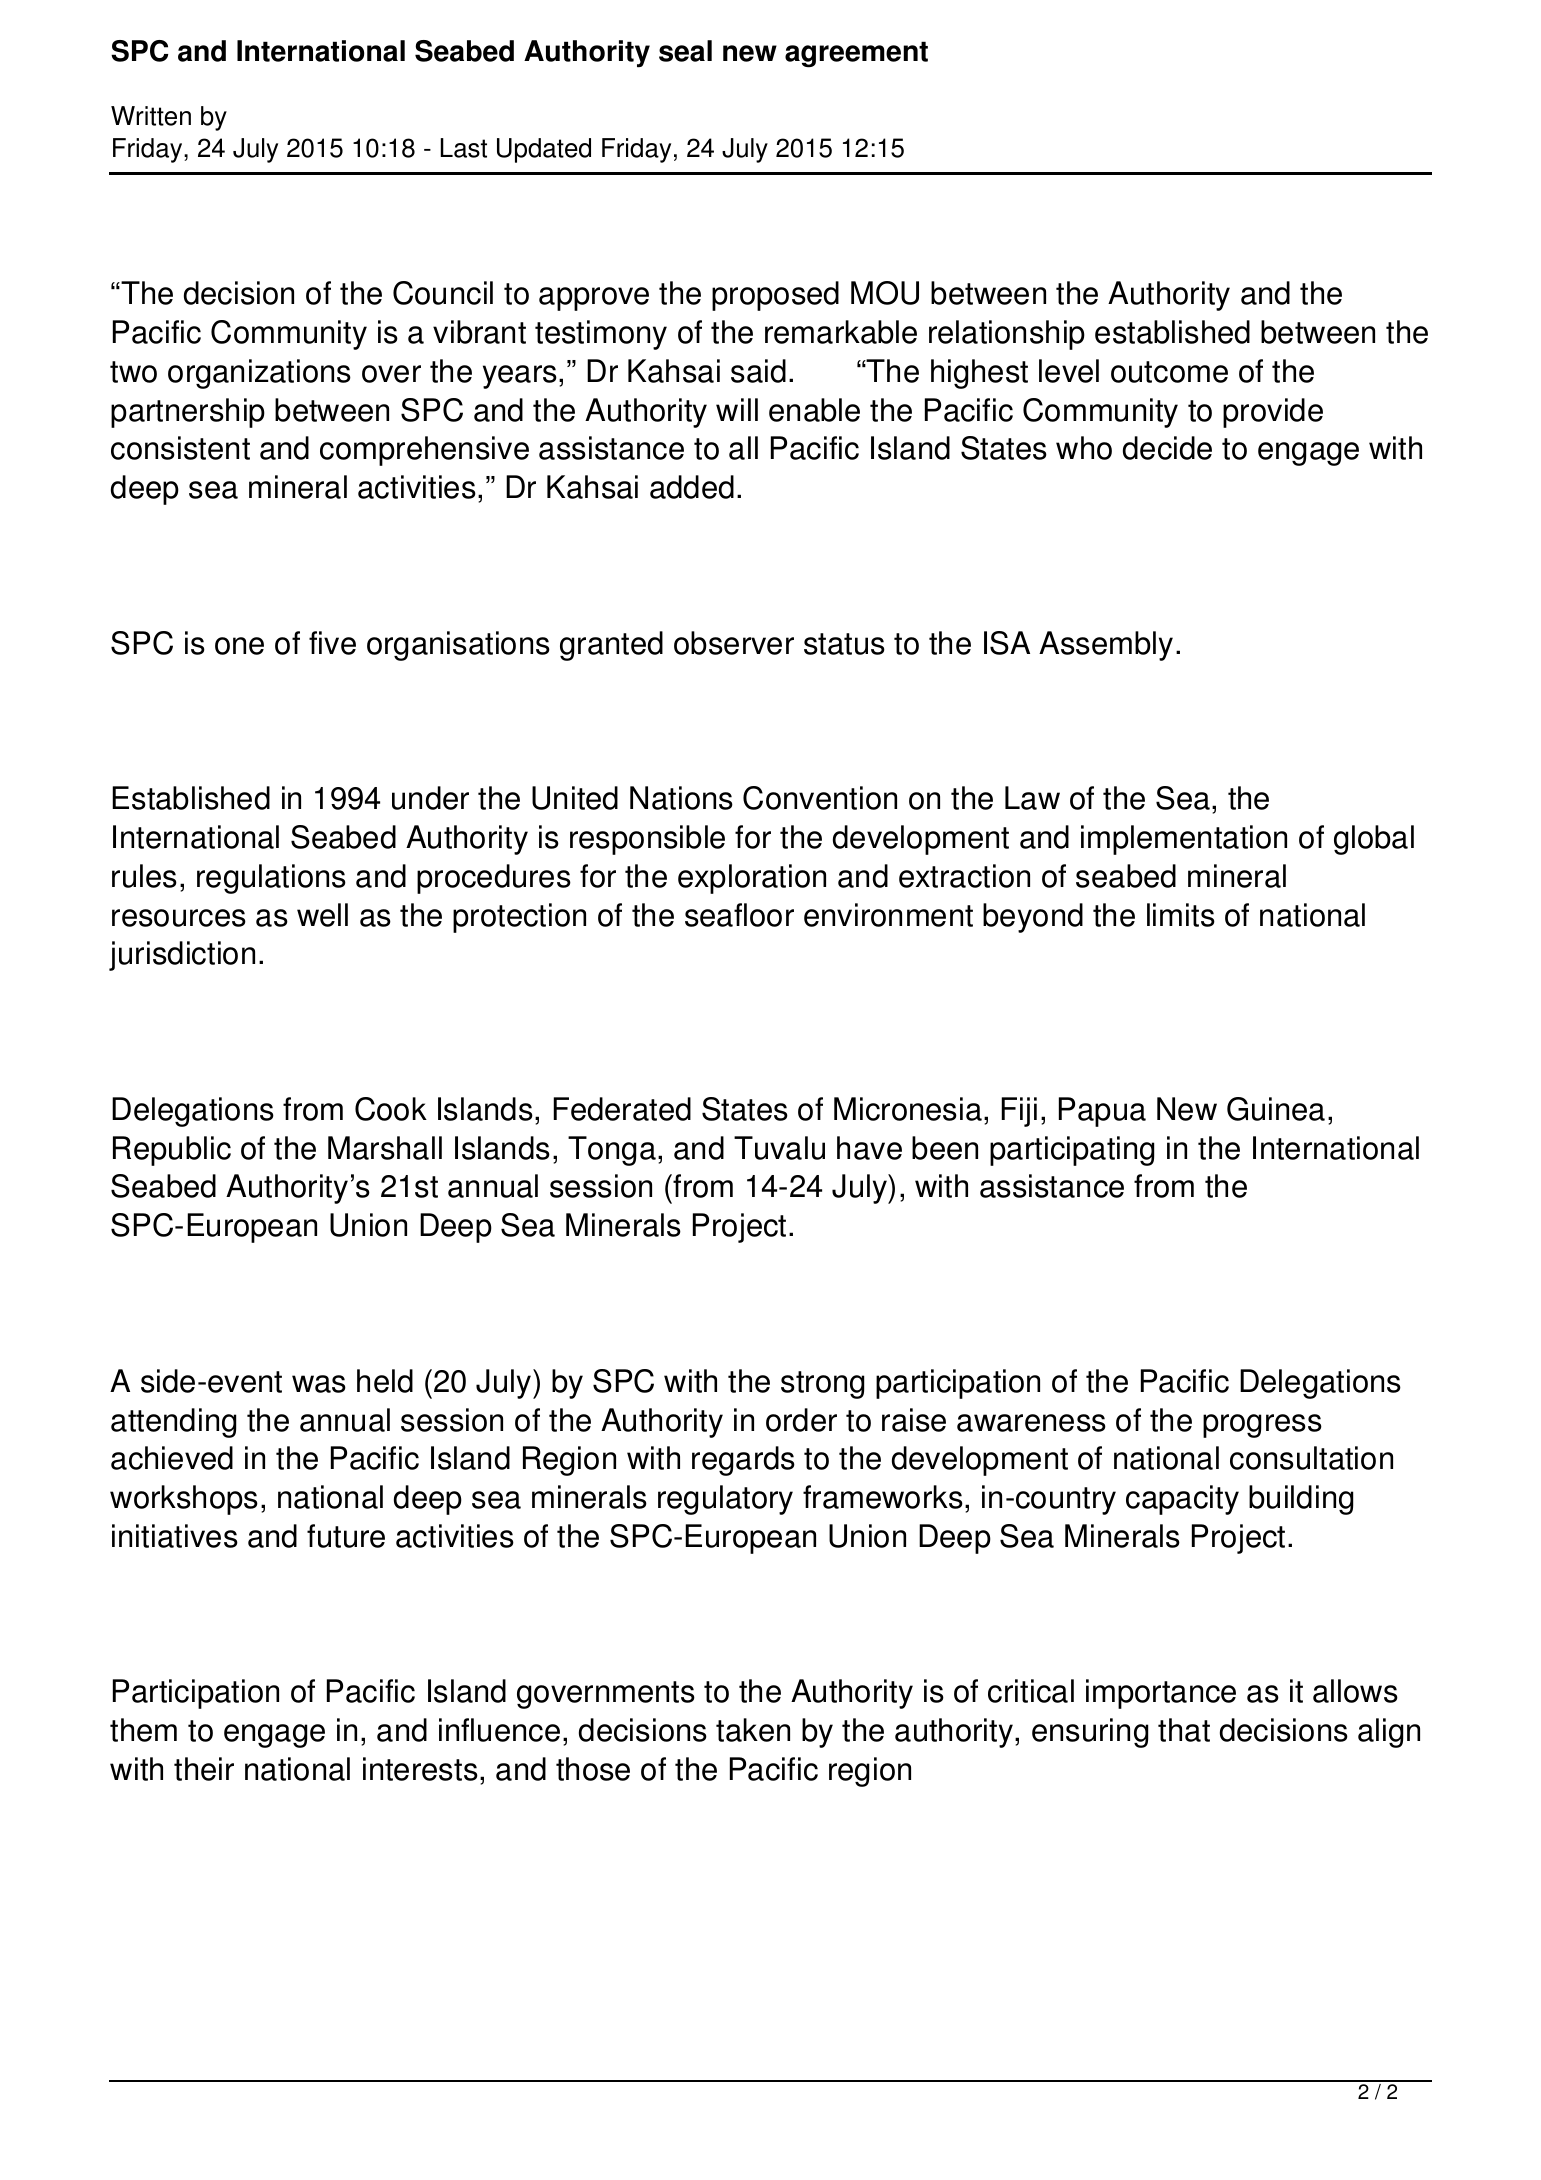  What do you see at coordinates (204, 1769) in the image?
I see `their` at bounding box center [204, 1769].
